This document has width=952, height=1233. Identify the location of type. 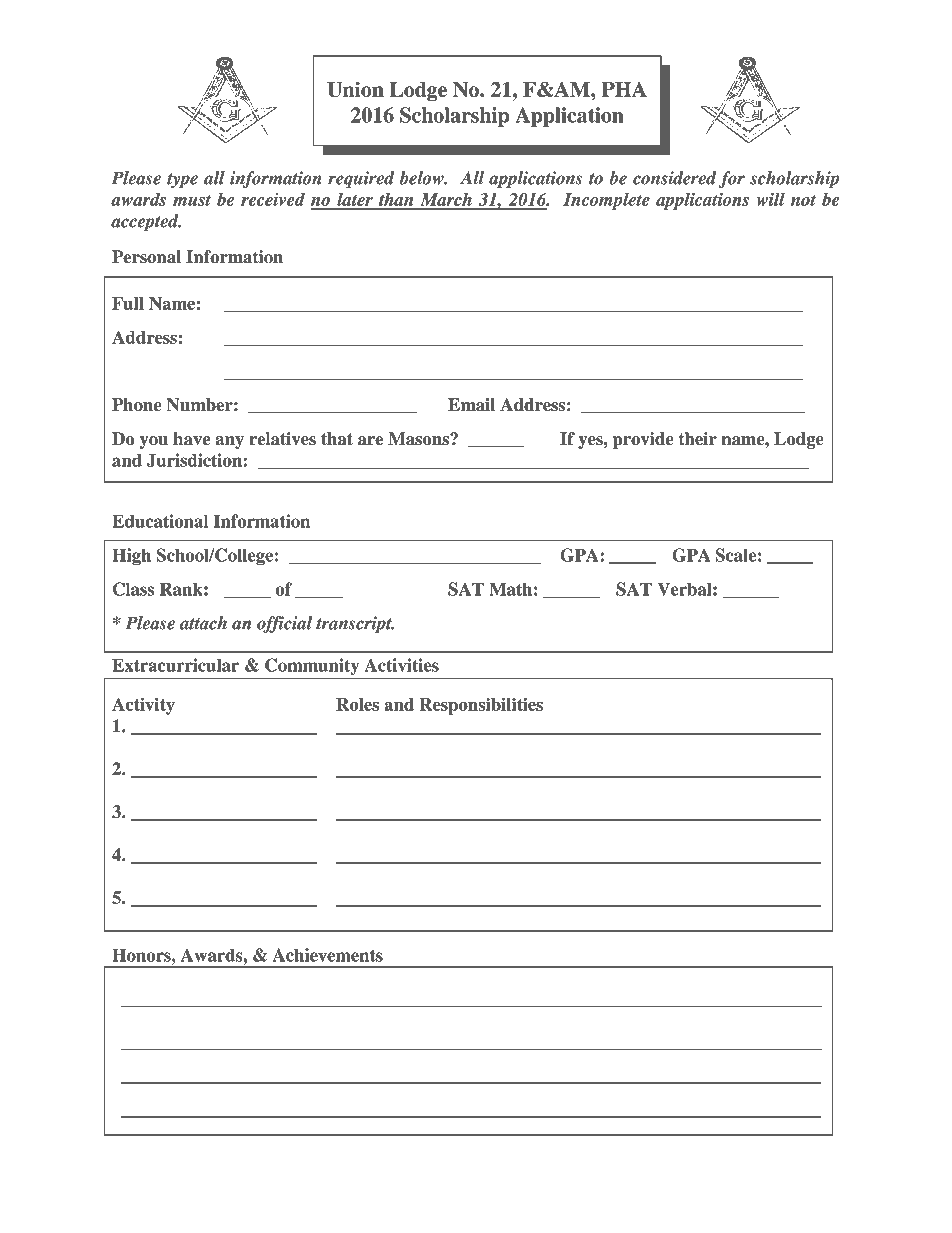
(182, 180).
